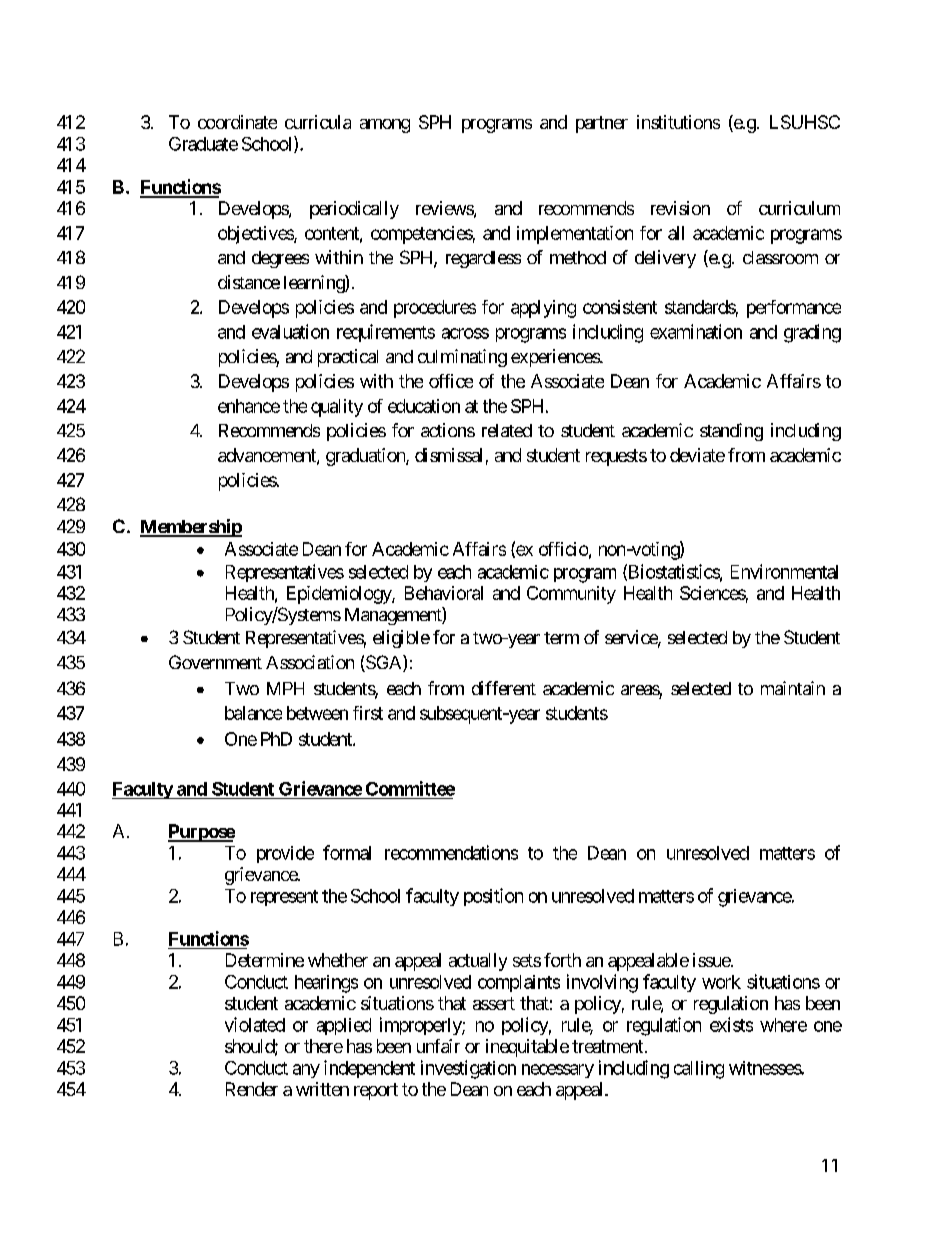  Describe the element at coordinates (678, 122) in the screenshot. I see `institutions` at that location.
